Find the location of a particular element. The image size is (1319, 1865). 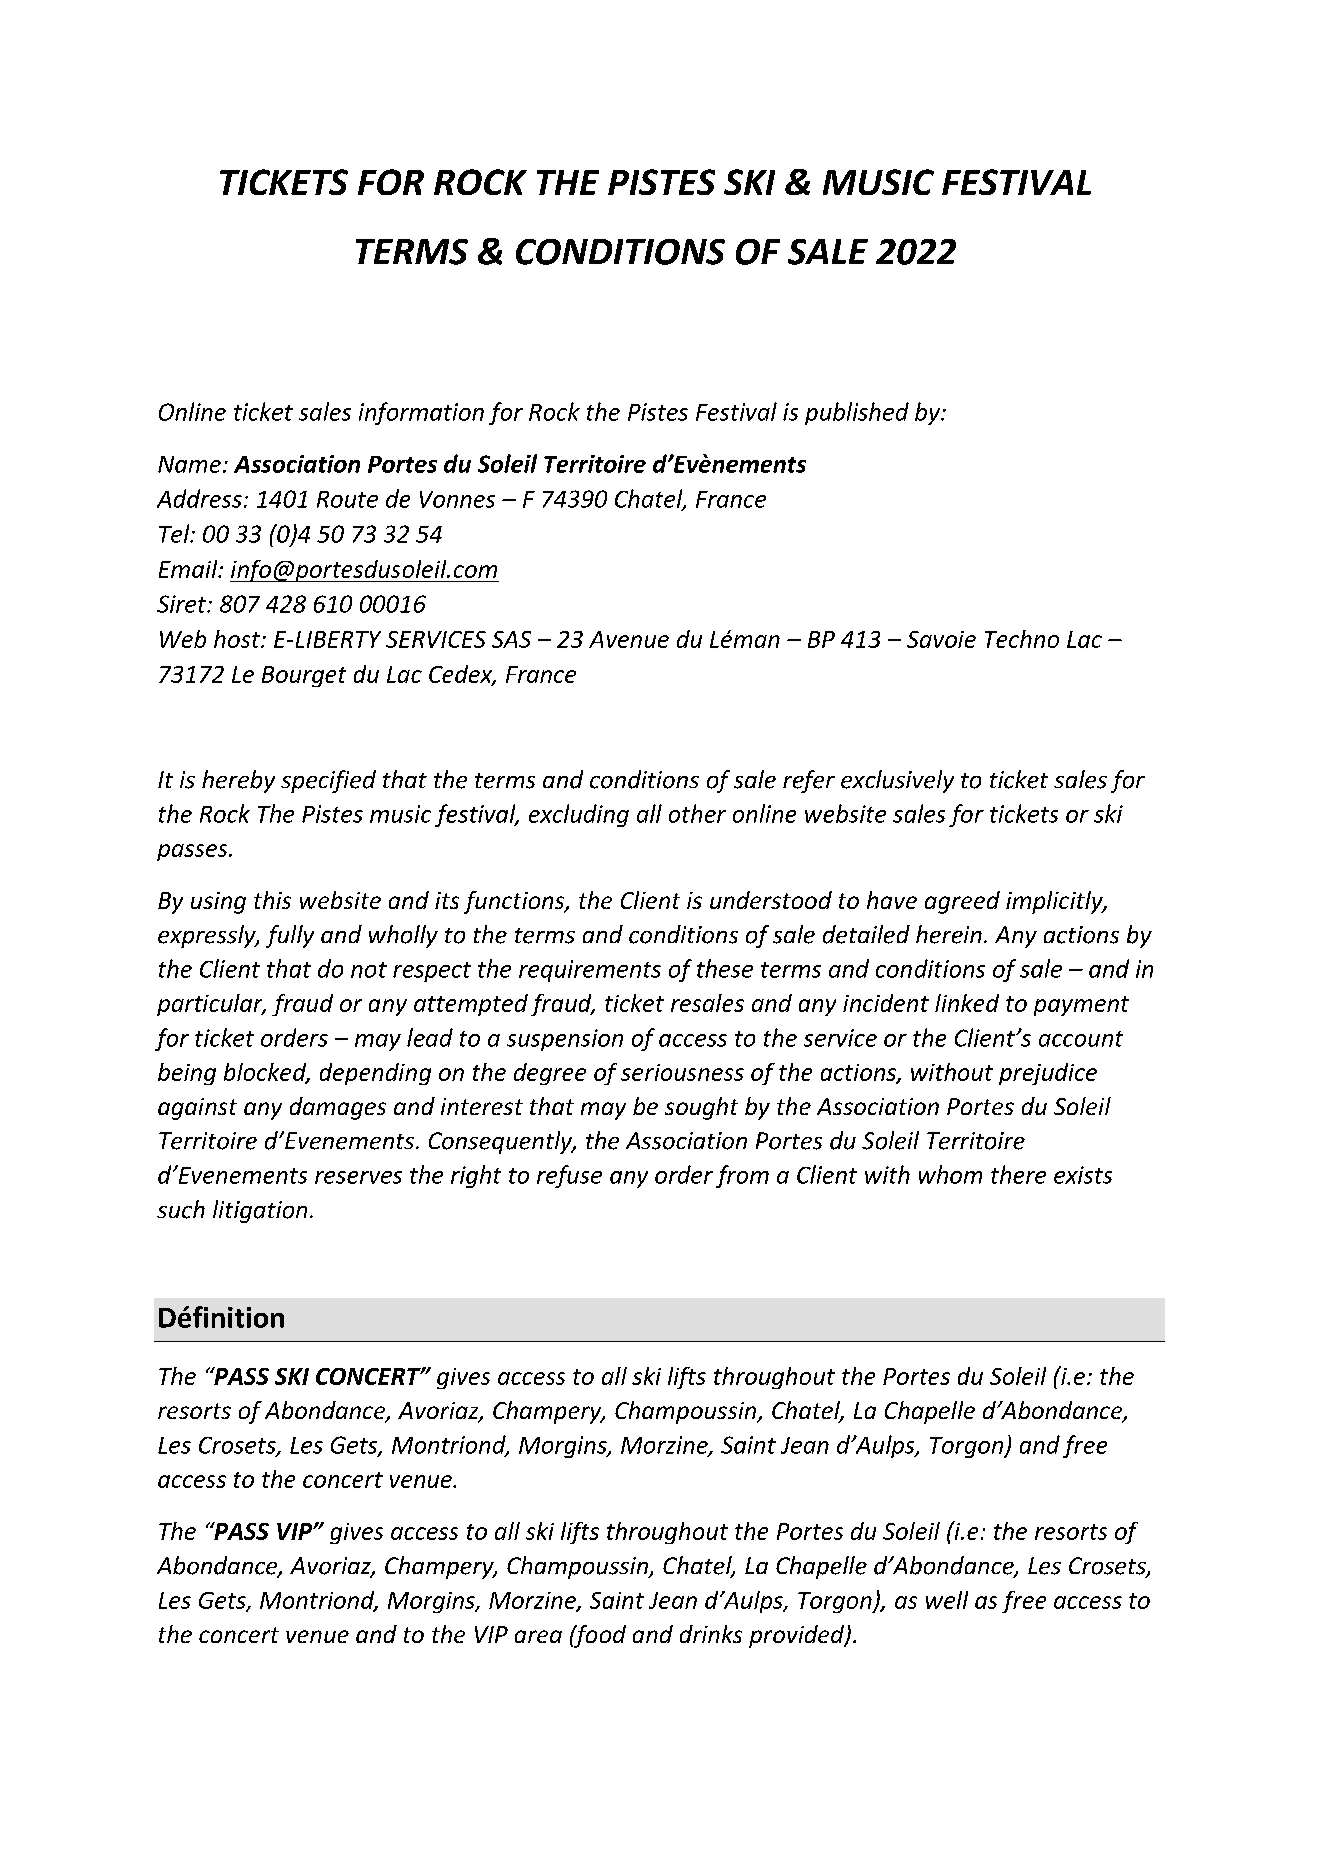

suspension is located at coordinates (565, 1040).
